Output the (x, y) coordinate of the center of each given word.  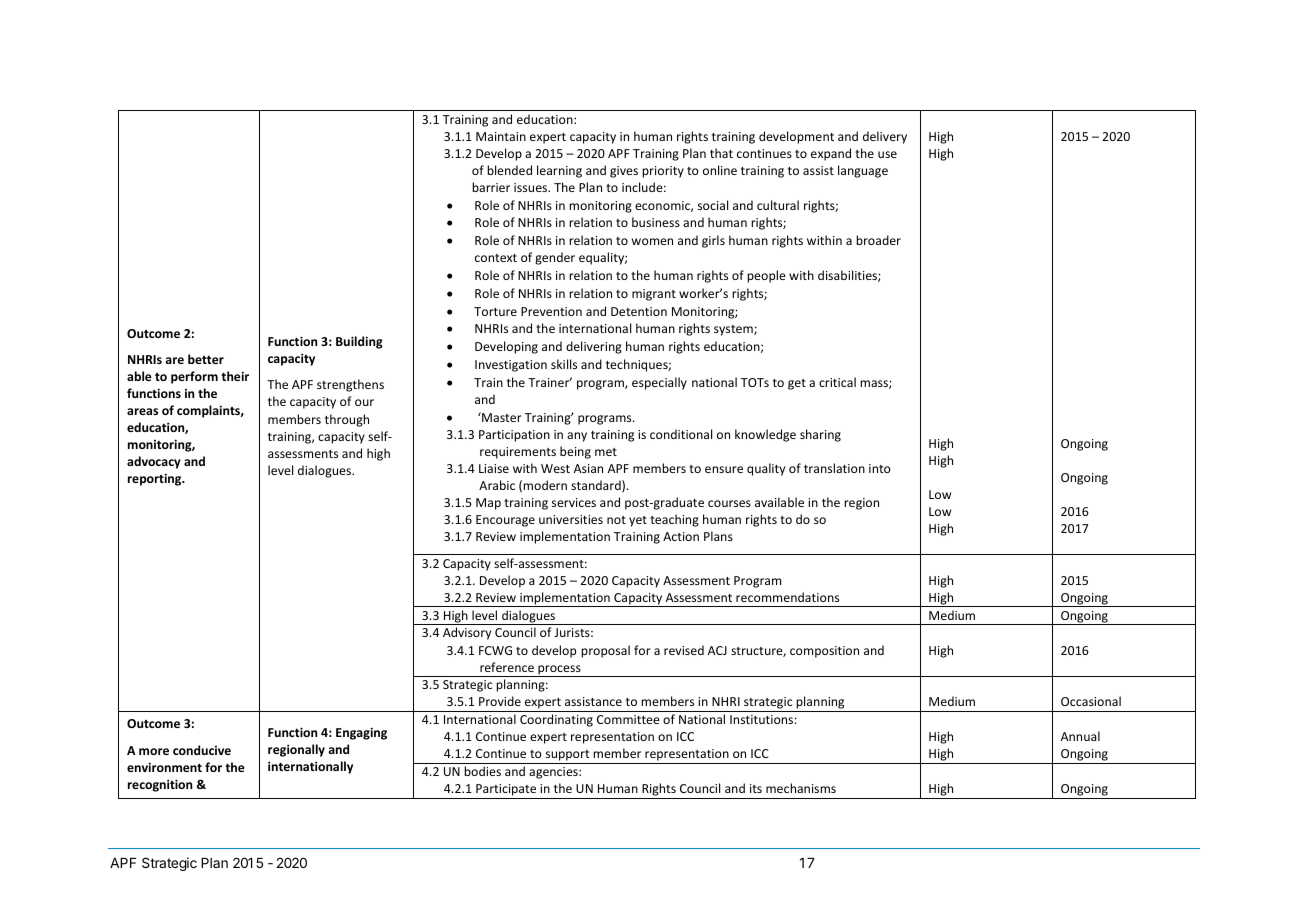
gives (624, 172)
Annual (1080, 736)
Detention (639, 311)
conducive (202, 750)
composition (824, 652)
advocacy (154, 462)
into (880, 468)
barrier (491, 187)
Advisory (467, 633)
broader (878, 240)
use (887, 154)
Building (359, 342)
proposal (605, 651)
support (567, 757)
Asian (588, 468)
